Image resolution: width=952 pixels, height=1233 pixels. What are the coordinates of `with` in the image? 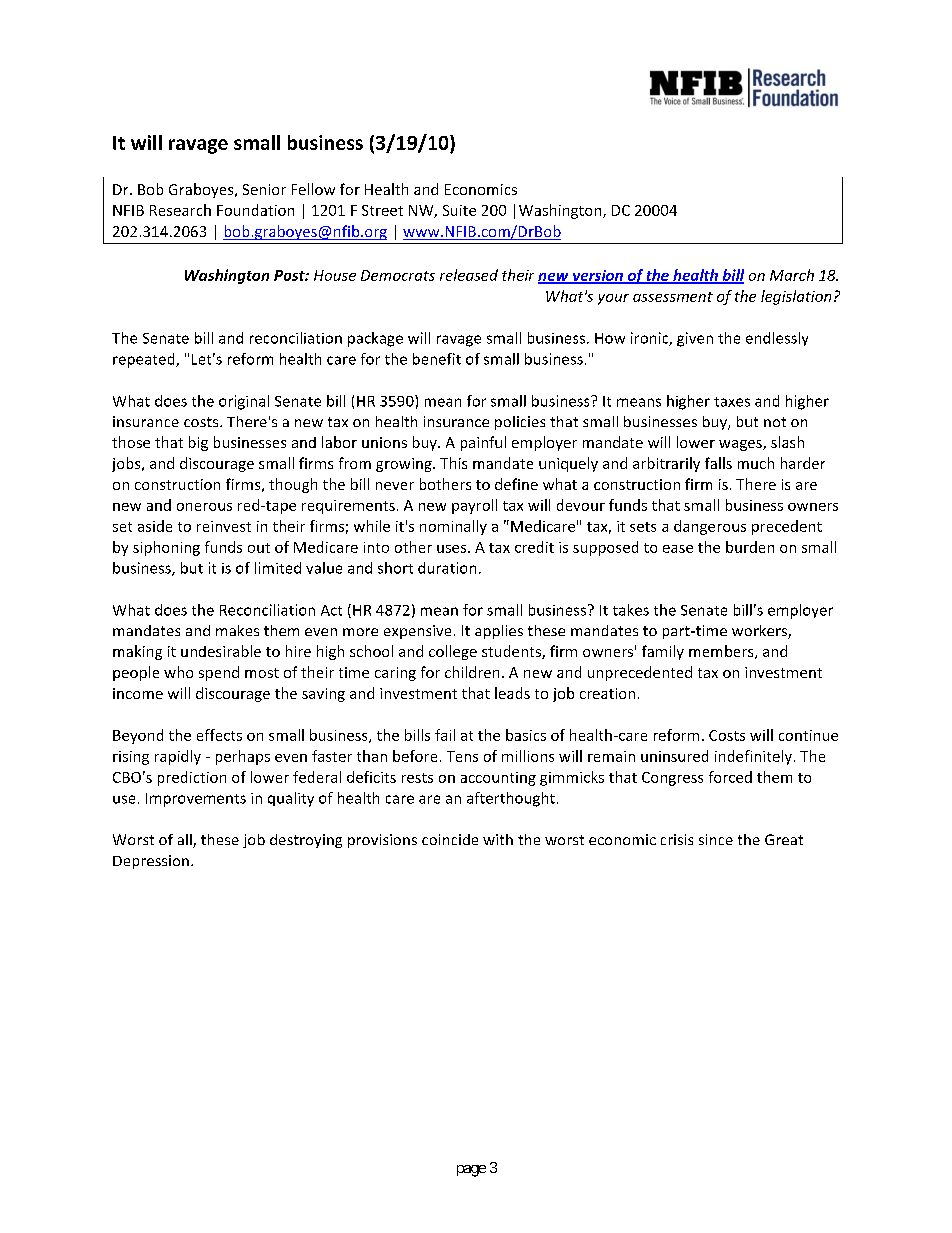 It's located at (498, 839).
